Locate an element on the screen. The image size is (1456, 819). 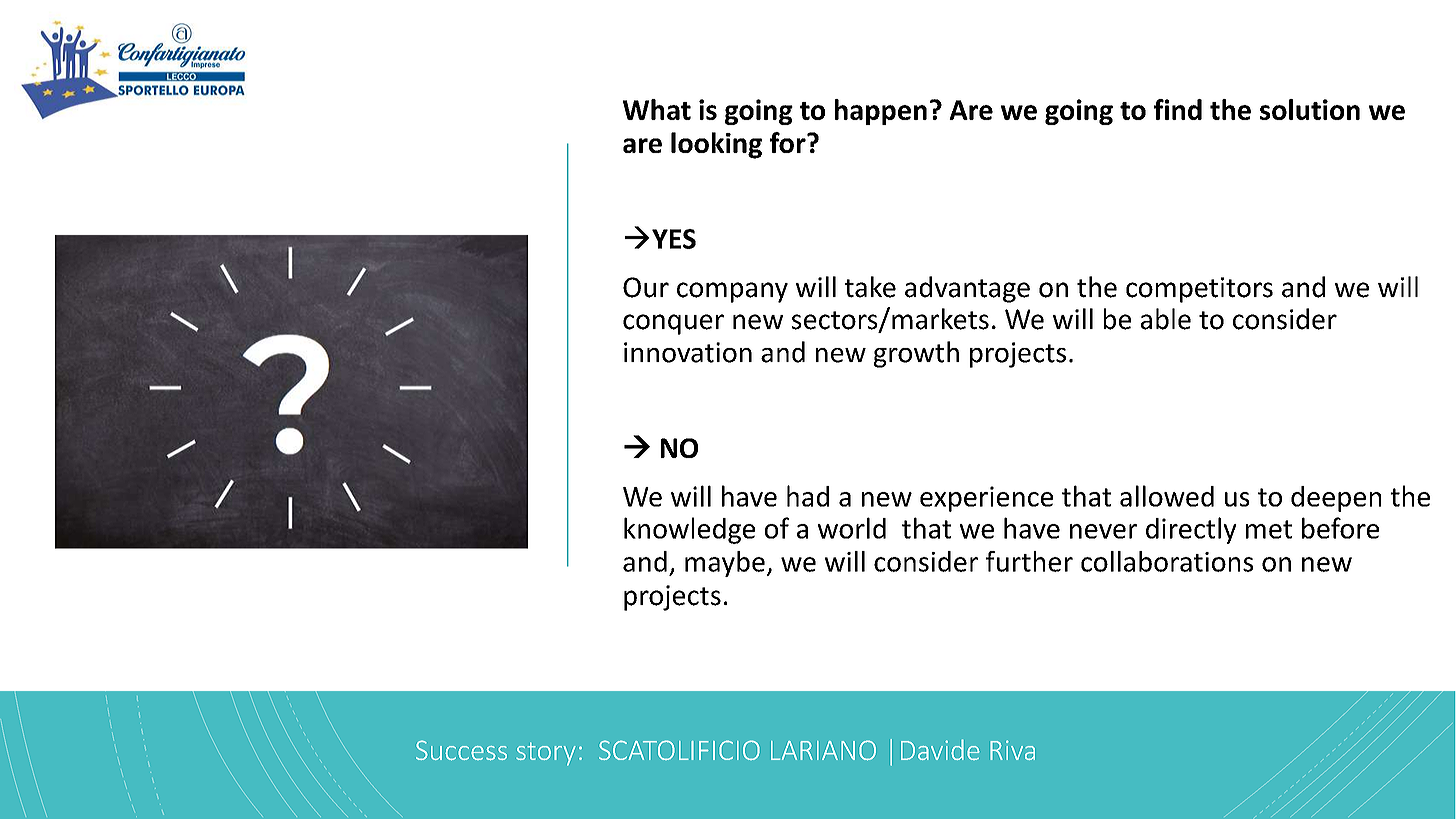
happen is located at coordinates (881, 112).
